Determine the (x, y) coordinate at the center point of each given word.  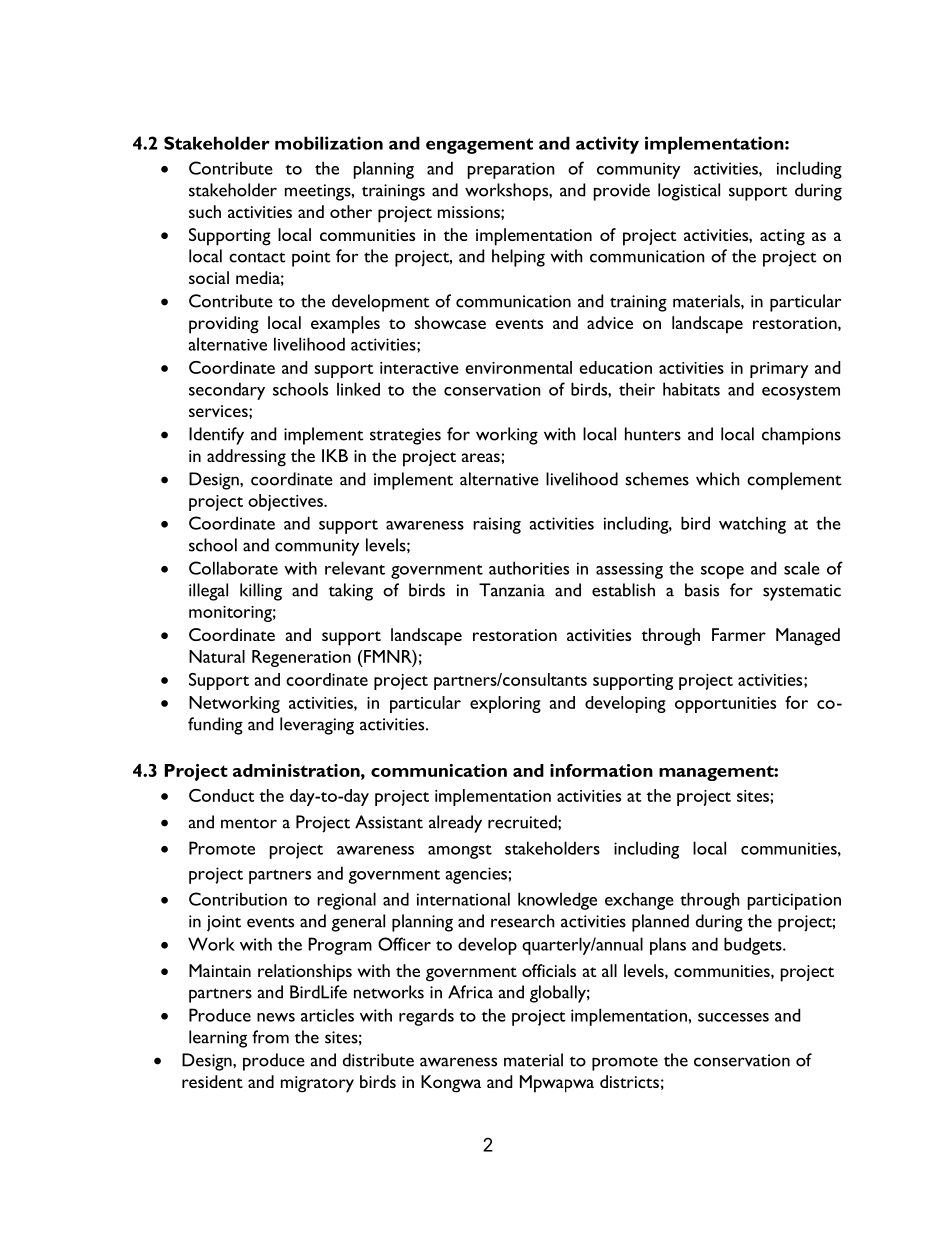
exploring (505, 704)
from (270, 1037)
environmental (518, 367)
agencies (477, 875)
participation (794, 901)
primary (779, 370)
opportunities (725, 705)
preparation (511, 170)
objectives (286, 502)
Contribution (238, 899)
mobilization (329, 143)
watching (752, 525)
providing (224, 325)
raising (497, 525)
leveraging (317, 726)
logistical (689, 192)
